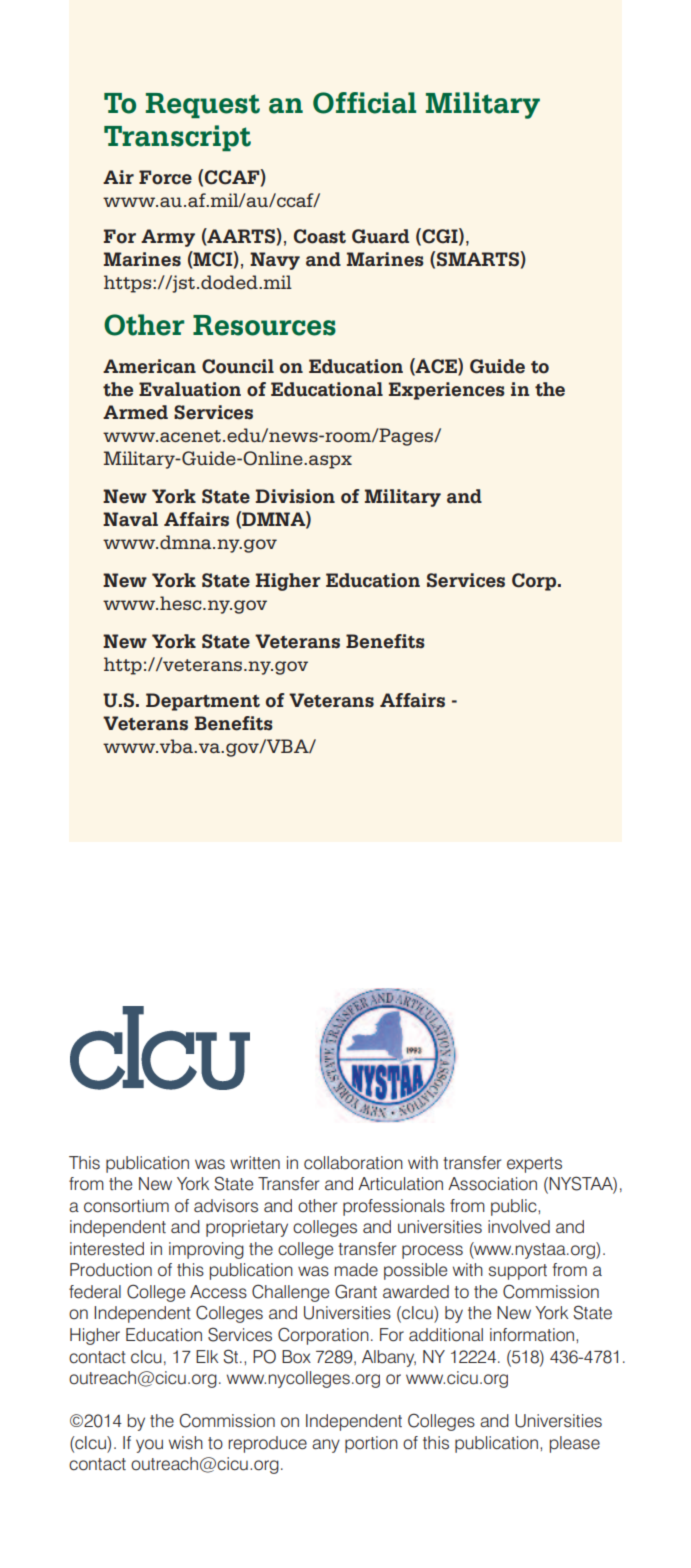 This document has width=691, height=1568. Describe the element at coordinates (447, 391) in the document. I see `Experiences` at that location.
